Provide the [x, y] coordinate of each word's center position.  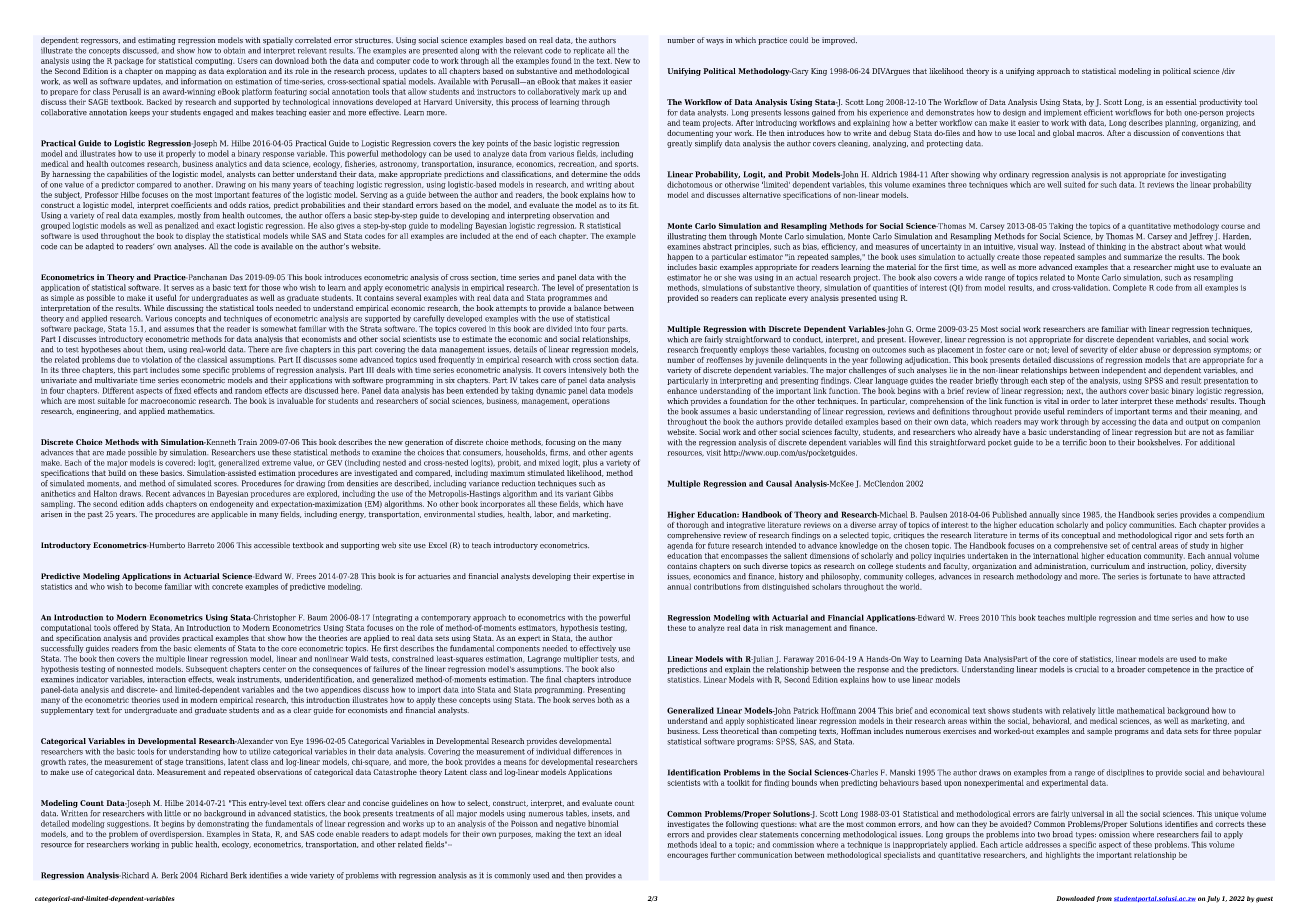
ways [715, 42]
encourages [687, 856]
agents [621, 453]
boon [1097, 442]
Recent [158, 493]
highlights [1063, 856]
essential [1181, 102]
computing [214, 62]
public [182, 845]
